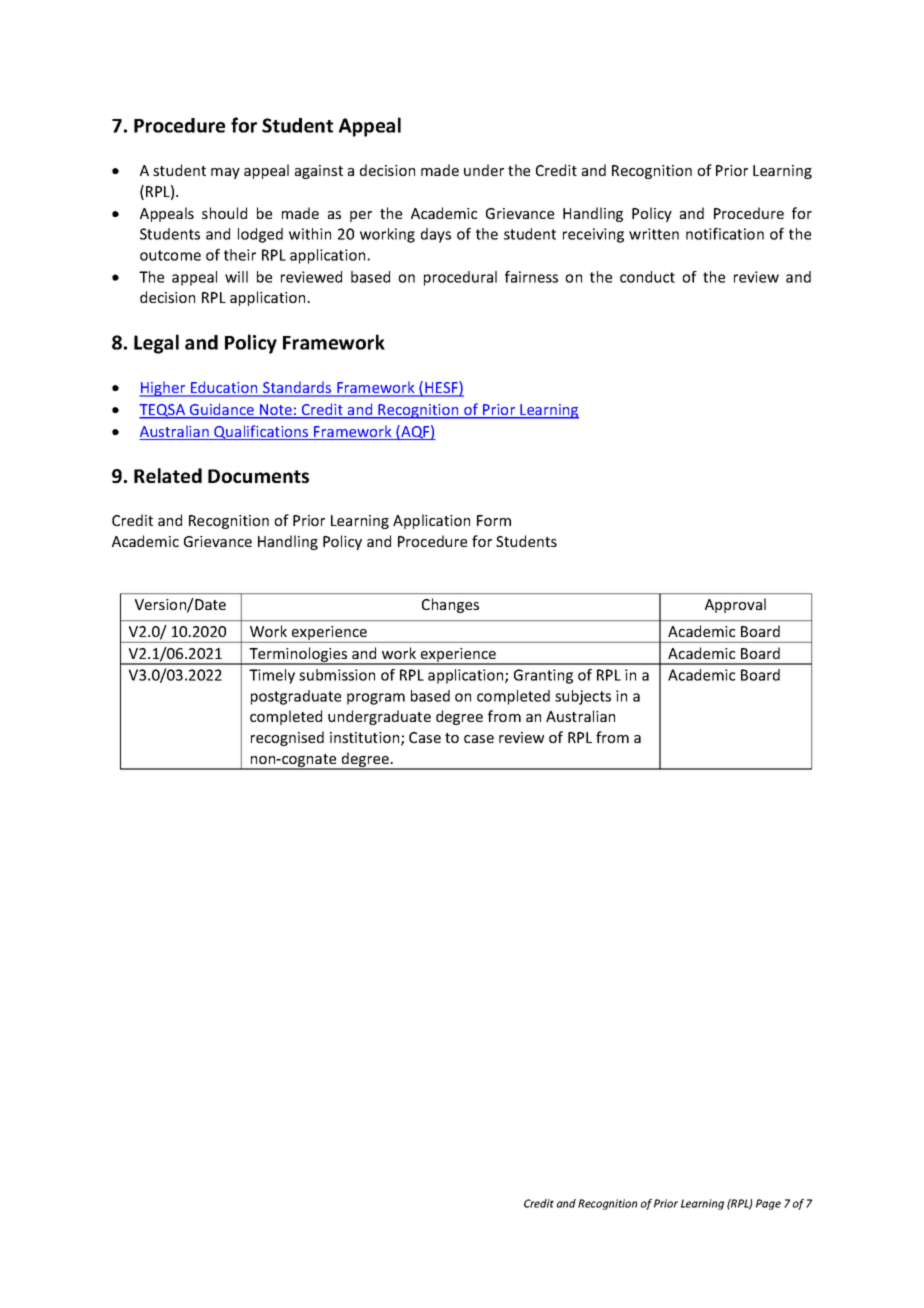  Describe the element at coordinates (272, 676) in the image. I see `Timely` at that location.
